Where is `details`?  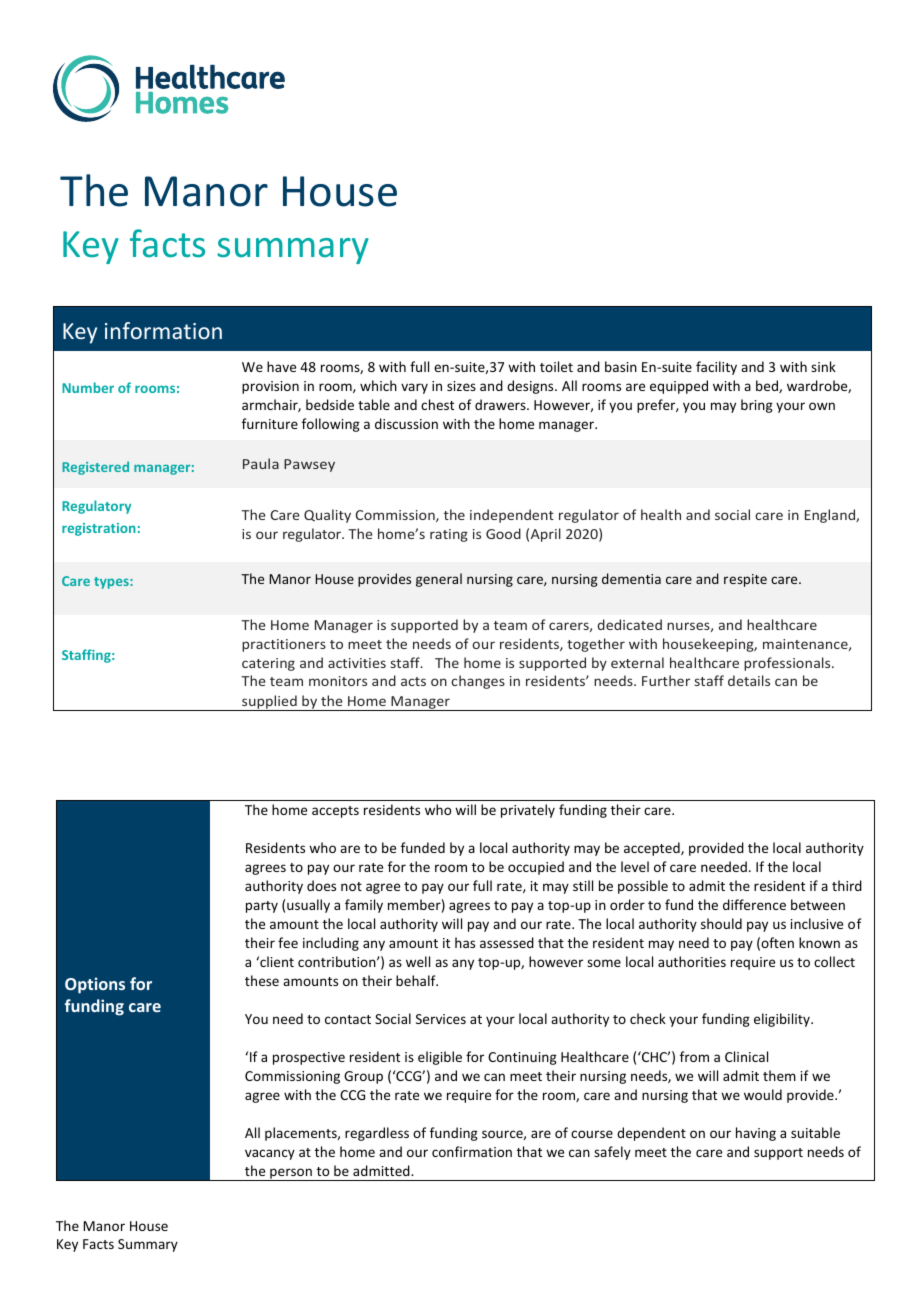
details is located at coordinates (749, 680).
